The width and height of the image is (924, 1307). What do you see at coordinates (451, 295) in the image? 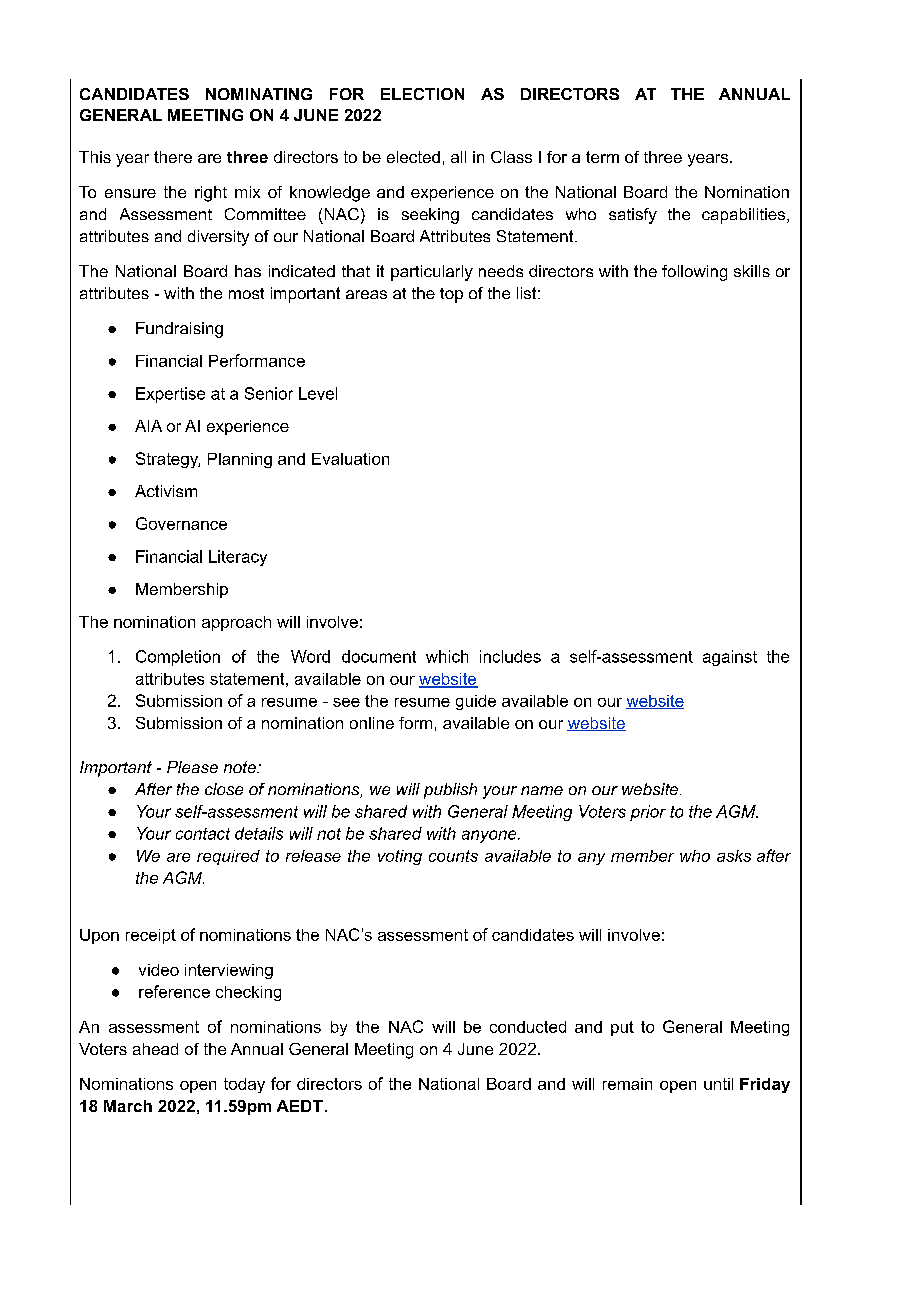
I see `top` at bounding box center [451, 295].
